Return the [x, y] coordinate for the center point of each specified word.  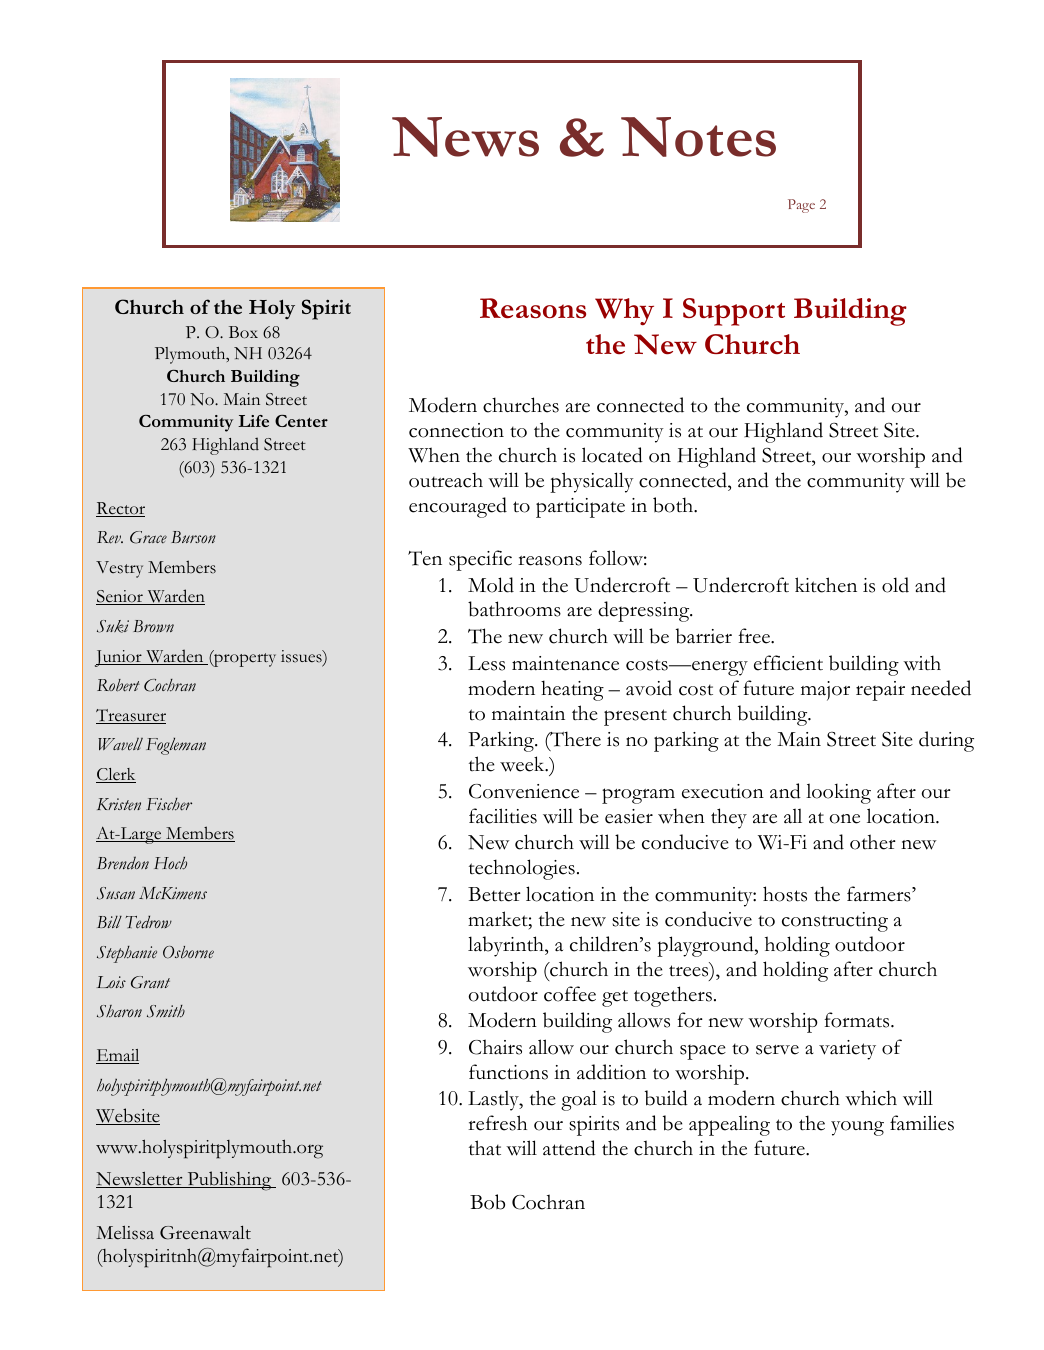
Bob [487, 1202]
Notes [698, 137]
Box [243, 332]
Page [801, 206]
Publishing [229, 1181]
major [825, 691]
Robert [118, 685]
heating [572, 690]
